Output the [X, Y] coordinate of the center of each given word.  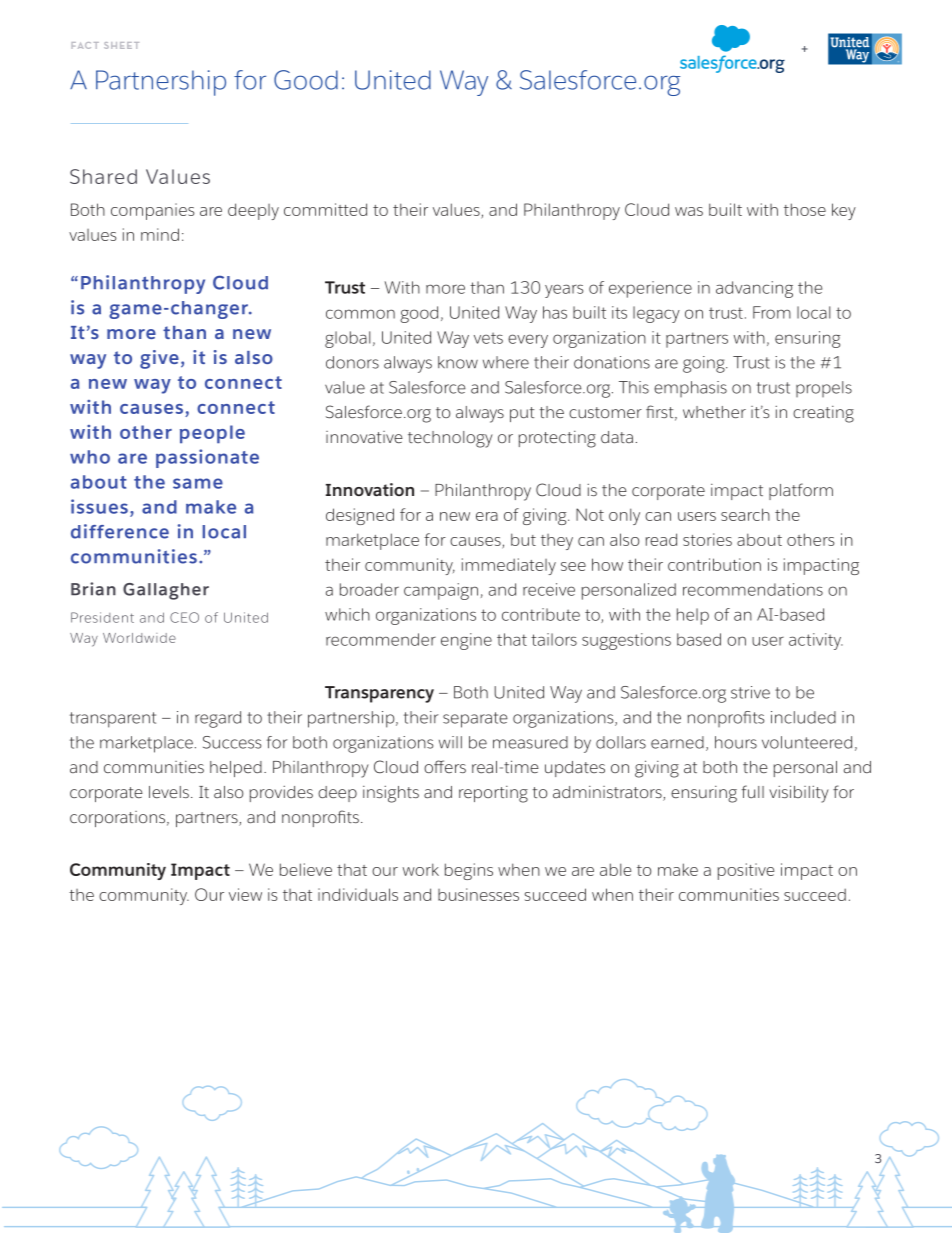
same [198, 483]
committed [325, 209]
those [805, 209]
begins [469, 871]
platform [801, 491]
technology [450, 439]
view [245, 894]
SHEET [121, 45]
